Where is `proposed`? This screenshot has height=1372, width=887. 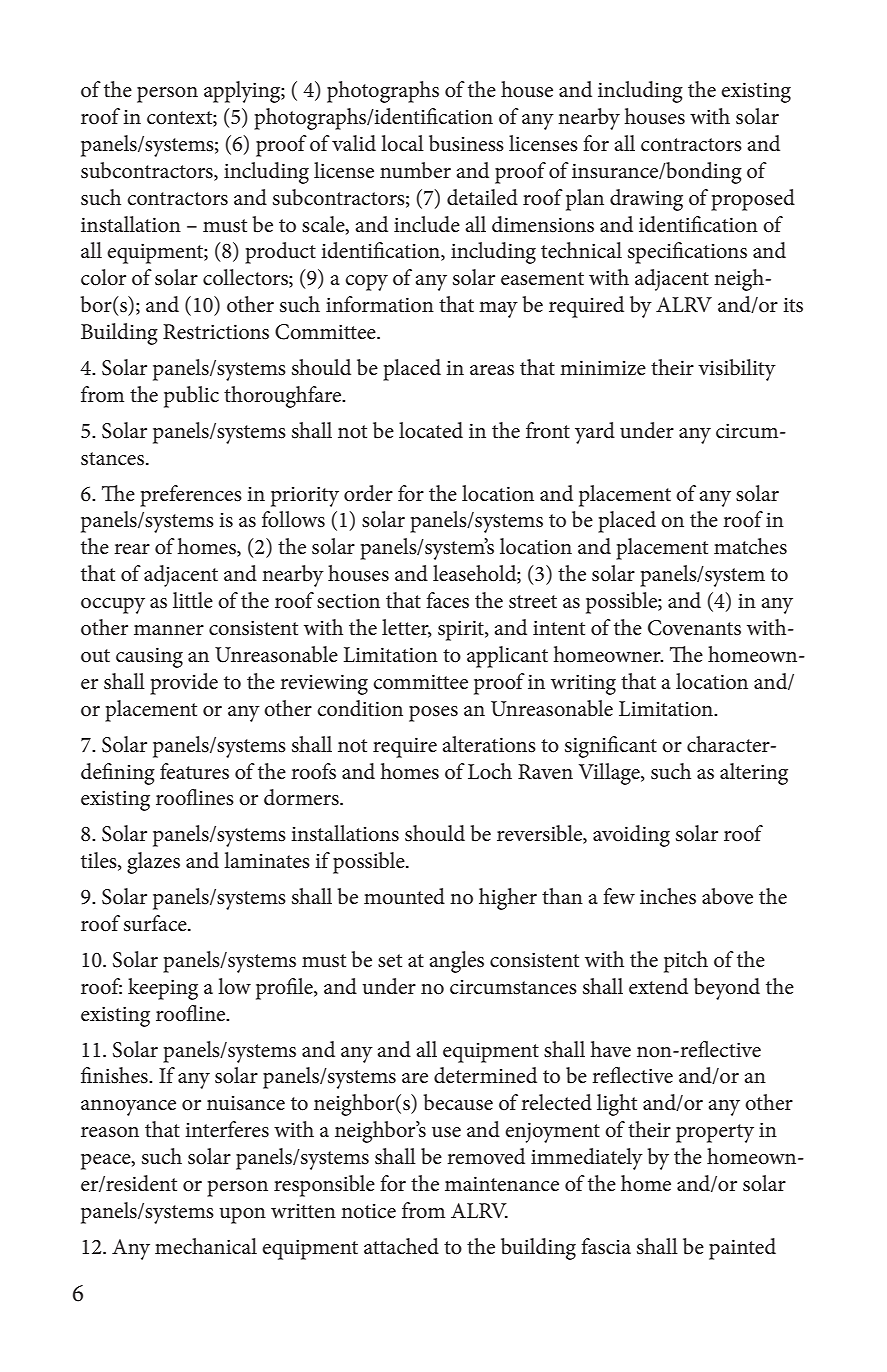
proposed is located at coordinates (753, 200).
